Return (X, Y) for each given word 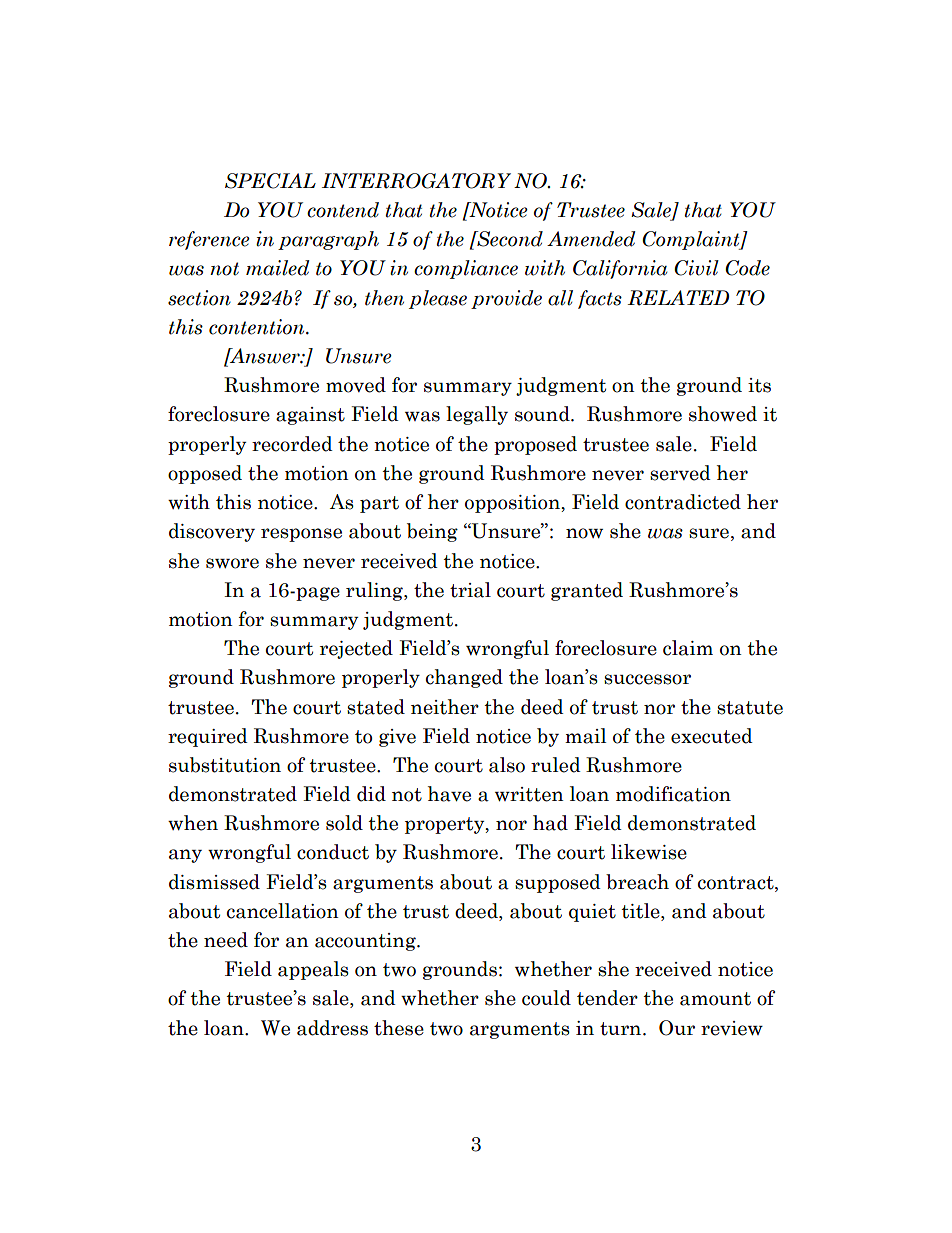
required (208, 737)
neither (445, 707)
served (680, 473)
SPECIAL (270, 181)
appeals (313, 970)
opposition (513, 504)
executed (712, 736)
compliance (466, 269)
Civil (696, 268)
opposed (205, 474)
